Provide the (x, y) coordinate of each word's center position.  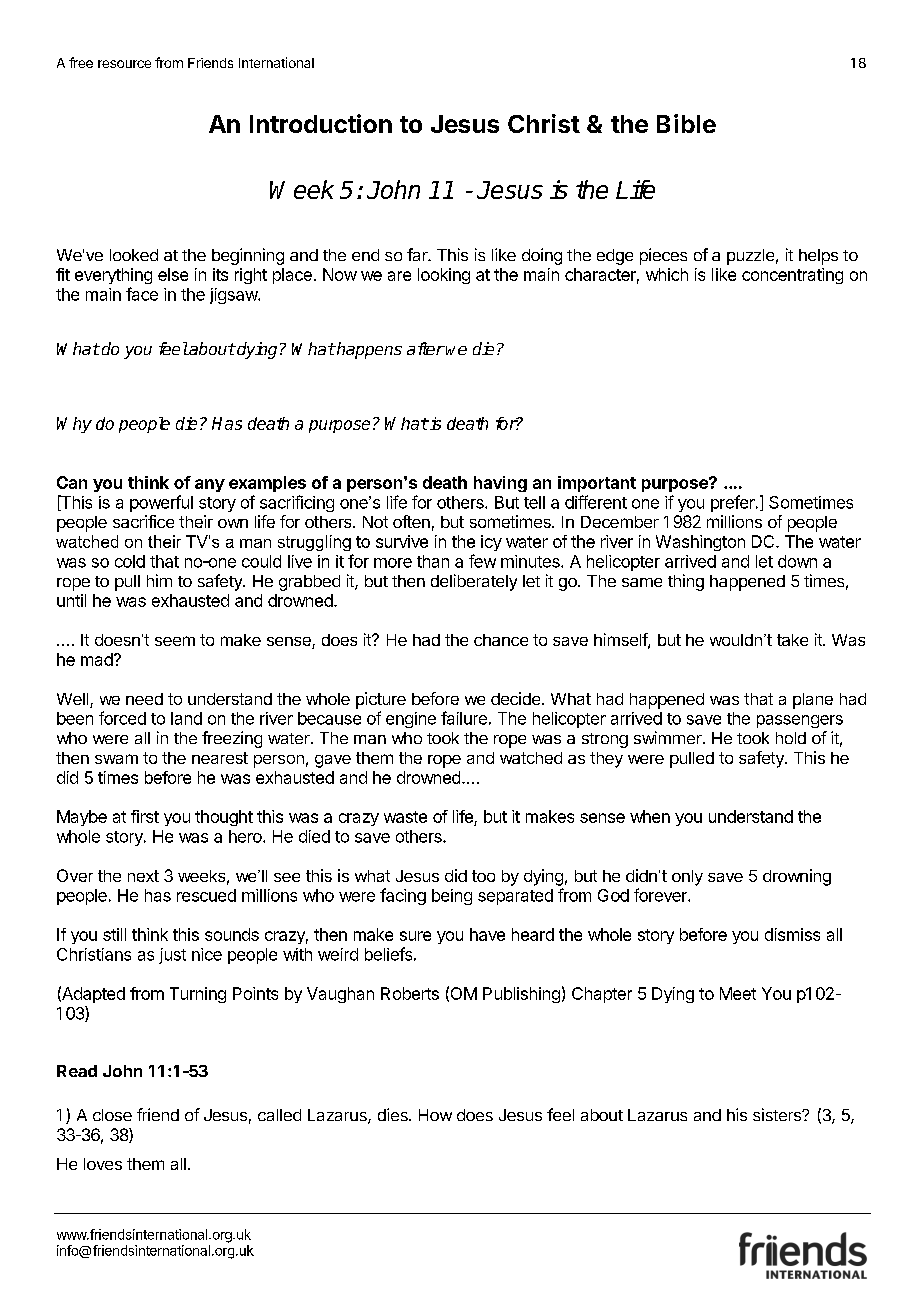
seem (175, 641)
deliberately (474, 582)
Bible (686, 123)
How (435, 1115)
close (112, 1115)
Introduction (321, 123)
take (792, 640)
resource (124, 64)
